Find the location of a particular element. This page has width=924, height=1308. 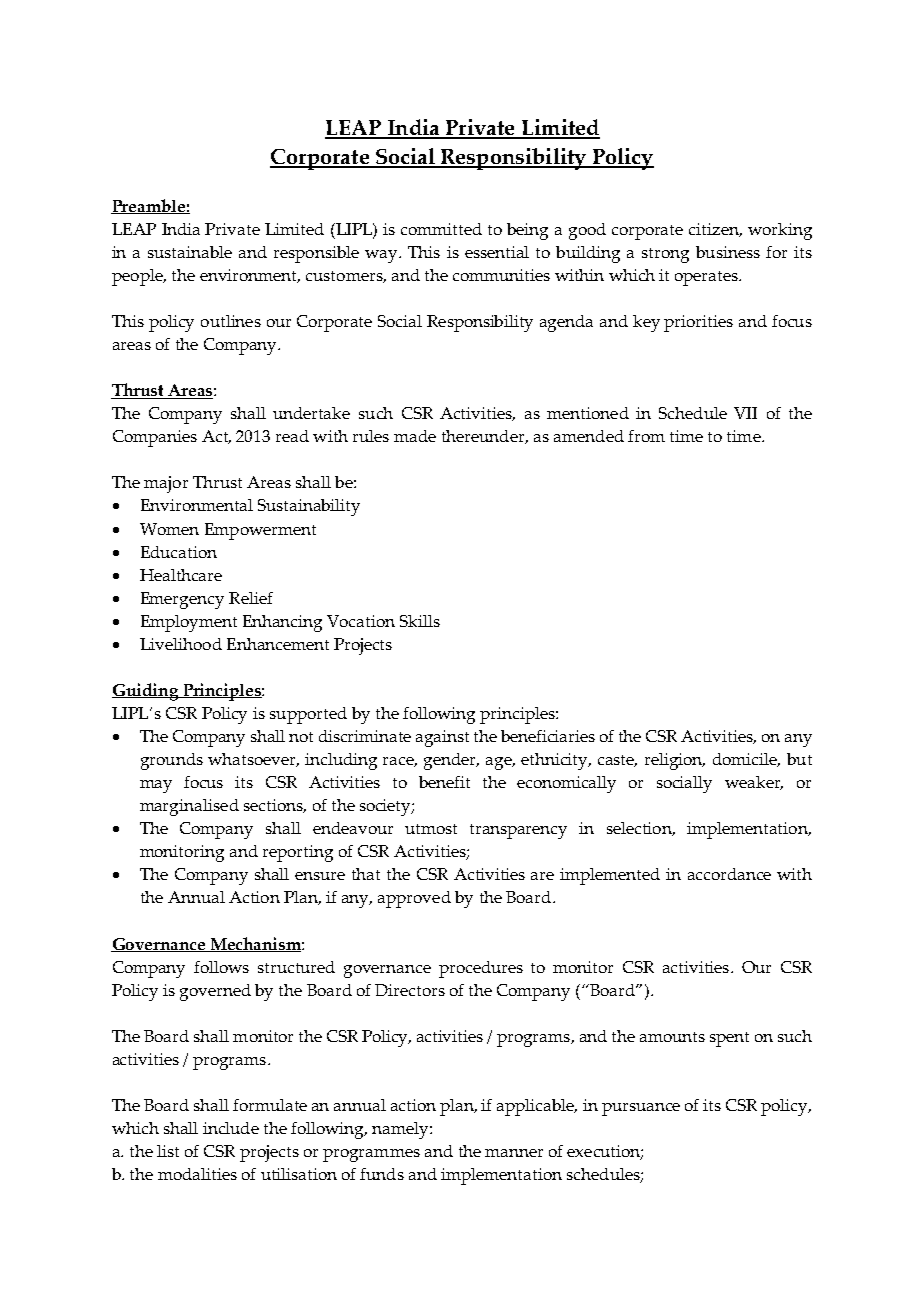

against is located at coordinates (442, 738).
